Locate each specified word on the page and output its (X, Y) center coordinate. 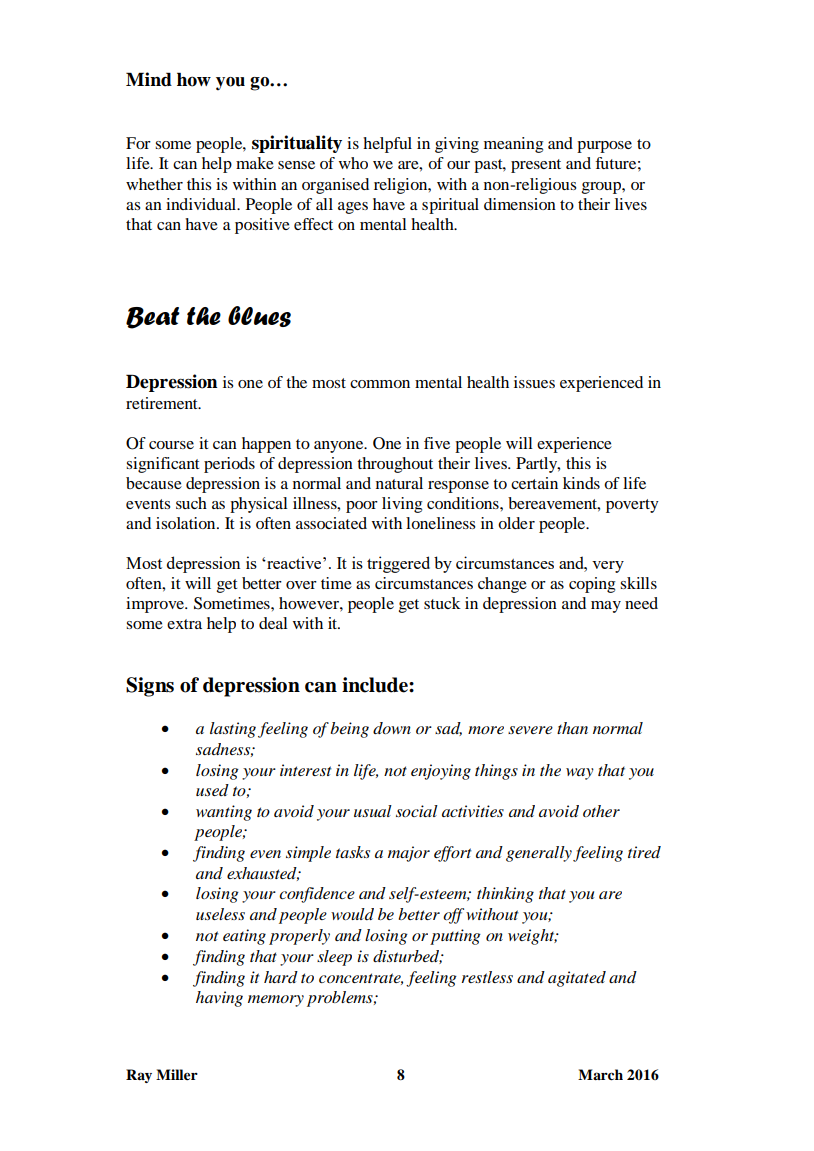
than (572, 728)
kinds (581, 483)
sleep (334, 958)
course (171, 445)
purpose (604, 147)
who (353, 163)
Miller (177, 1074)
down (392, 728)
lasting (233, 730)
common (380, 384)
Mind (149, 79)
